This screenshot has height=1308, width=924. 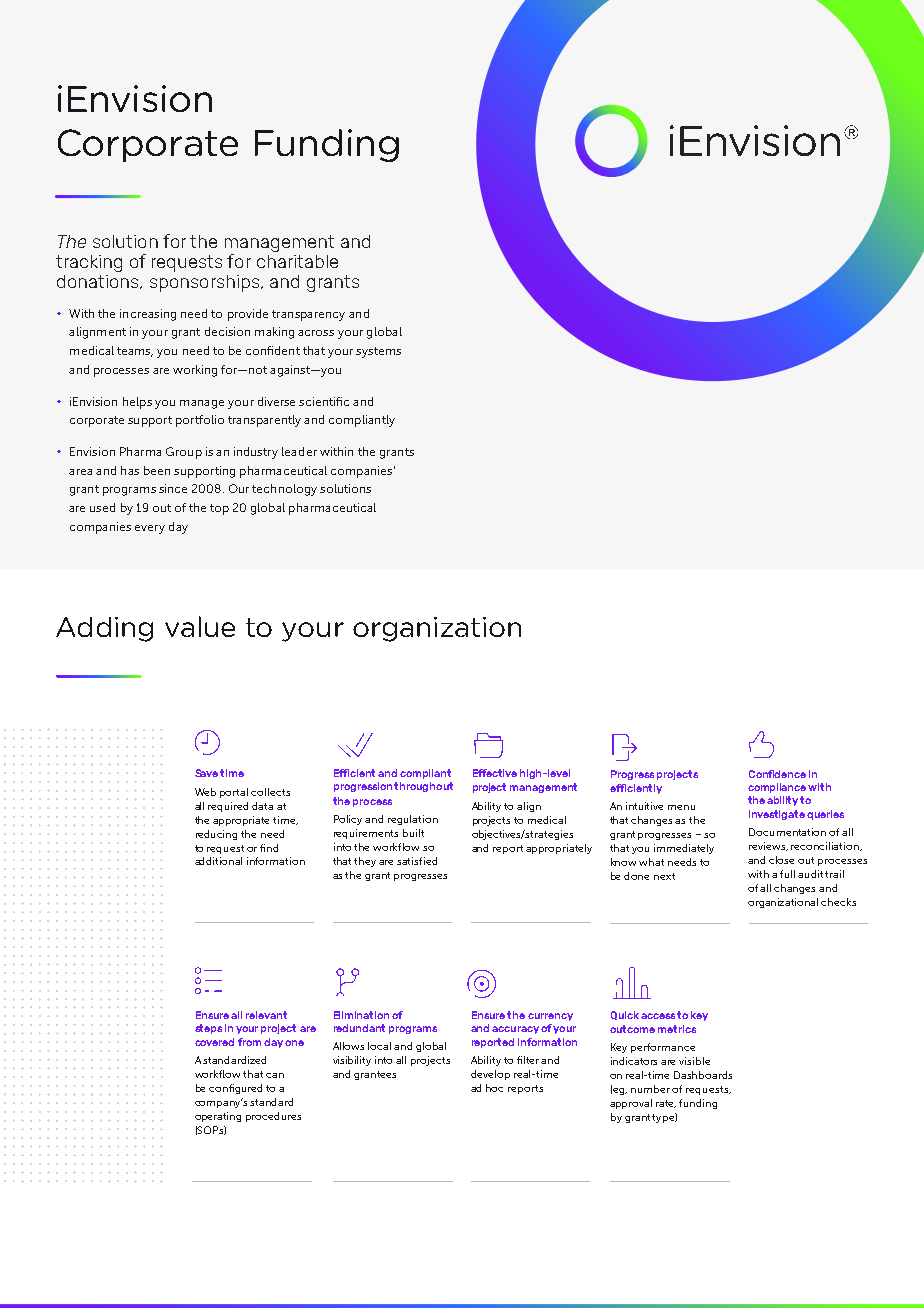 I want to click on reducing, so click(x=216, y=835).
